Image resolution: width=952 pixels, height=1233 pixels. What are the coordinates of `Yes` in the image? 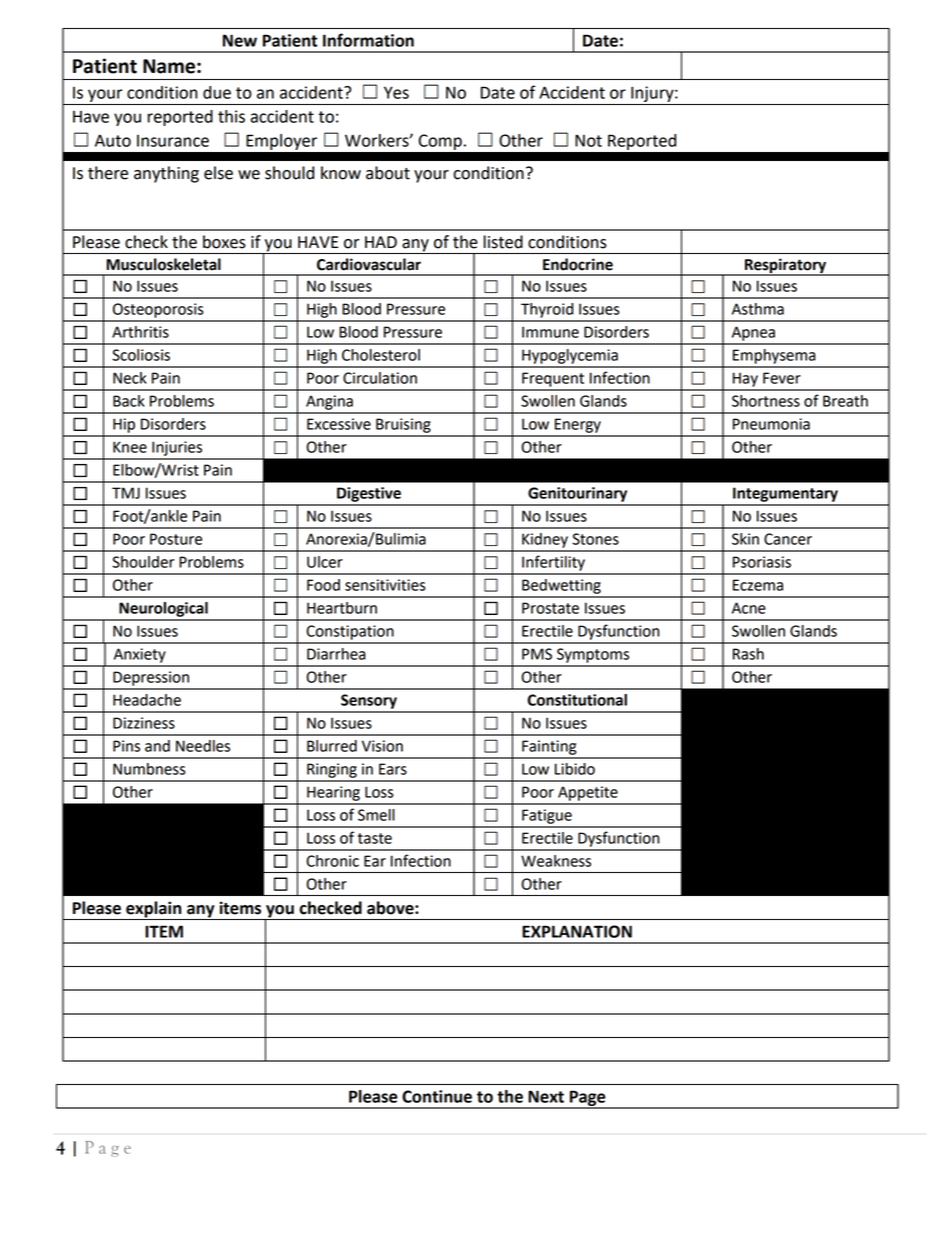 It's located at (396, 92).
